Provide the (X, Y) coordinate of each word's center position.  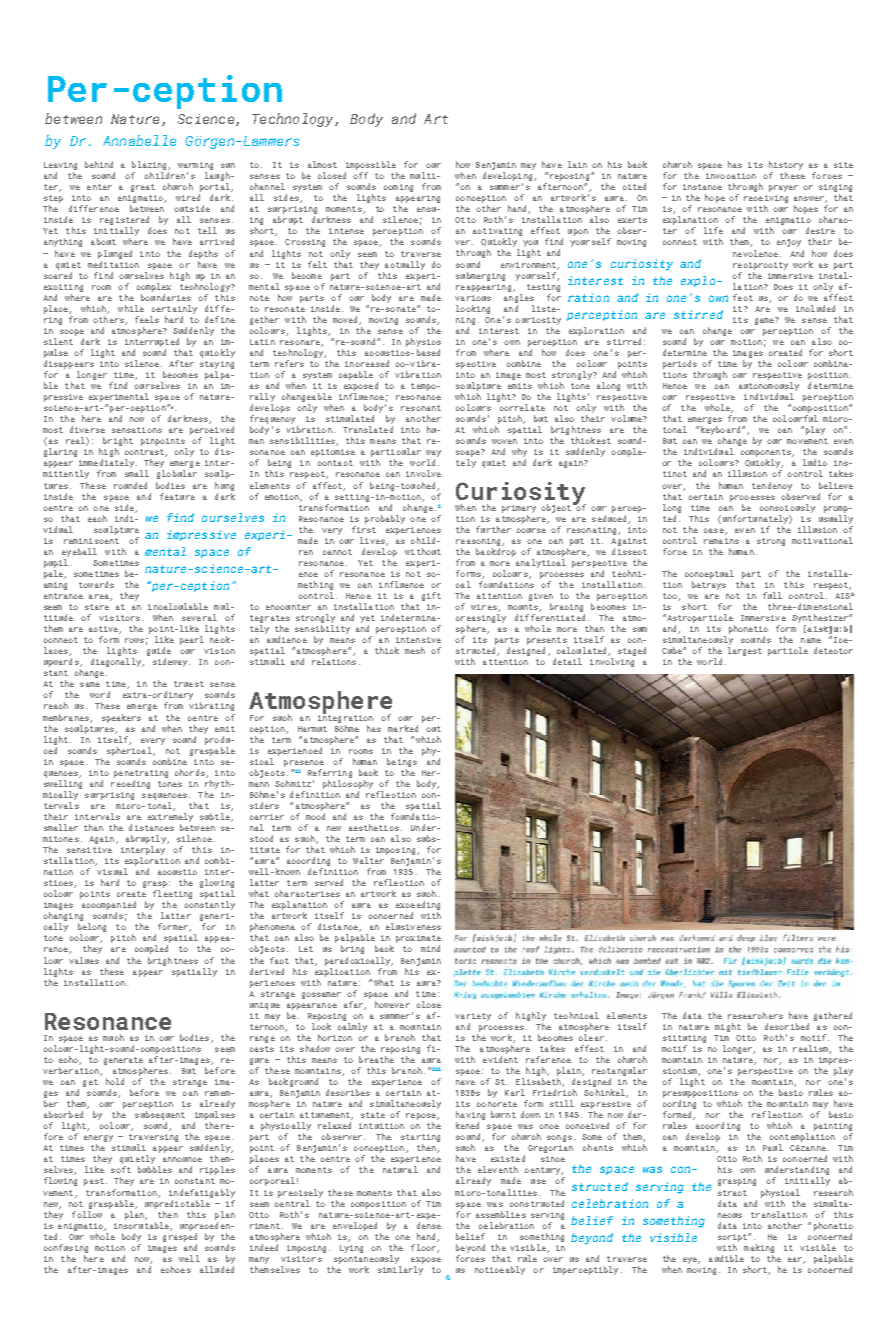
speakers (121, 718)
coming (398, 188)
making (759, 1248)
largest (745, 651)
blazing (150, 165)
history (786, 165)
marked (403, 728)
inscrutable (142, 1226)
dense (429, 1225)
